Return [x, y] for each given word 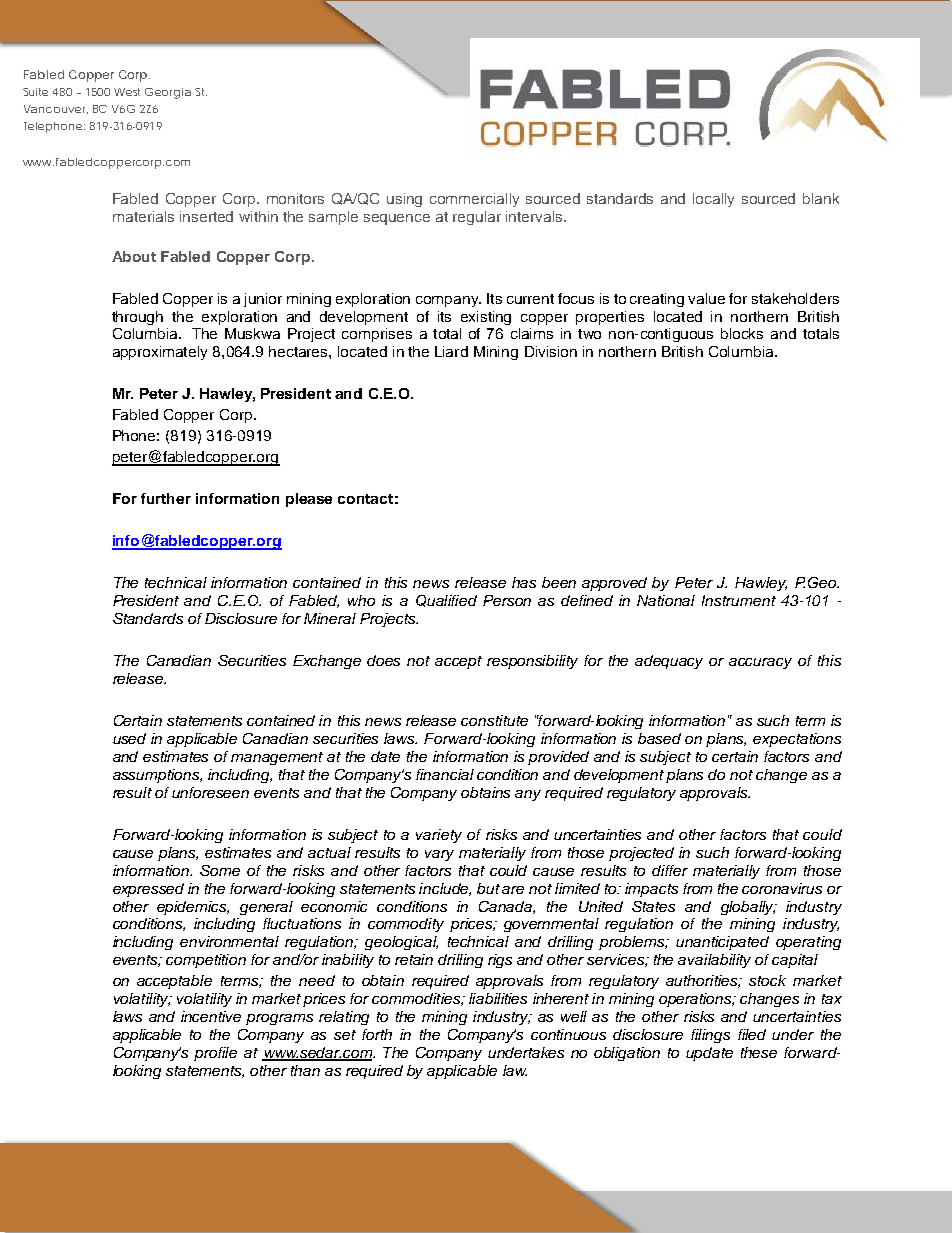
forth [377, 1034]
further [166, 498]
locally [713, 200]
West [127, 92]
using [404, 200]
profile [215, 1054]
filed [752, 1034]
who [361, 600]
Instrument [739, 600]
